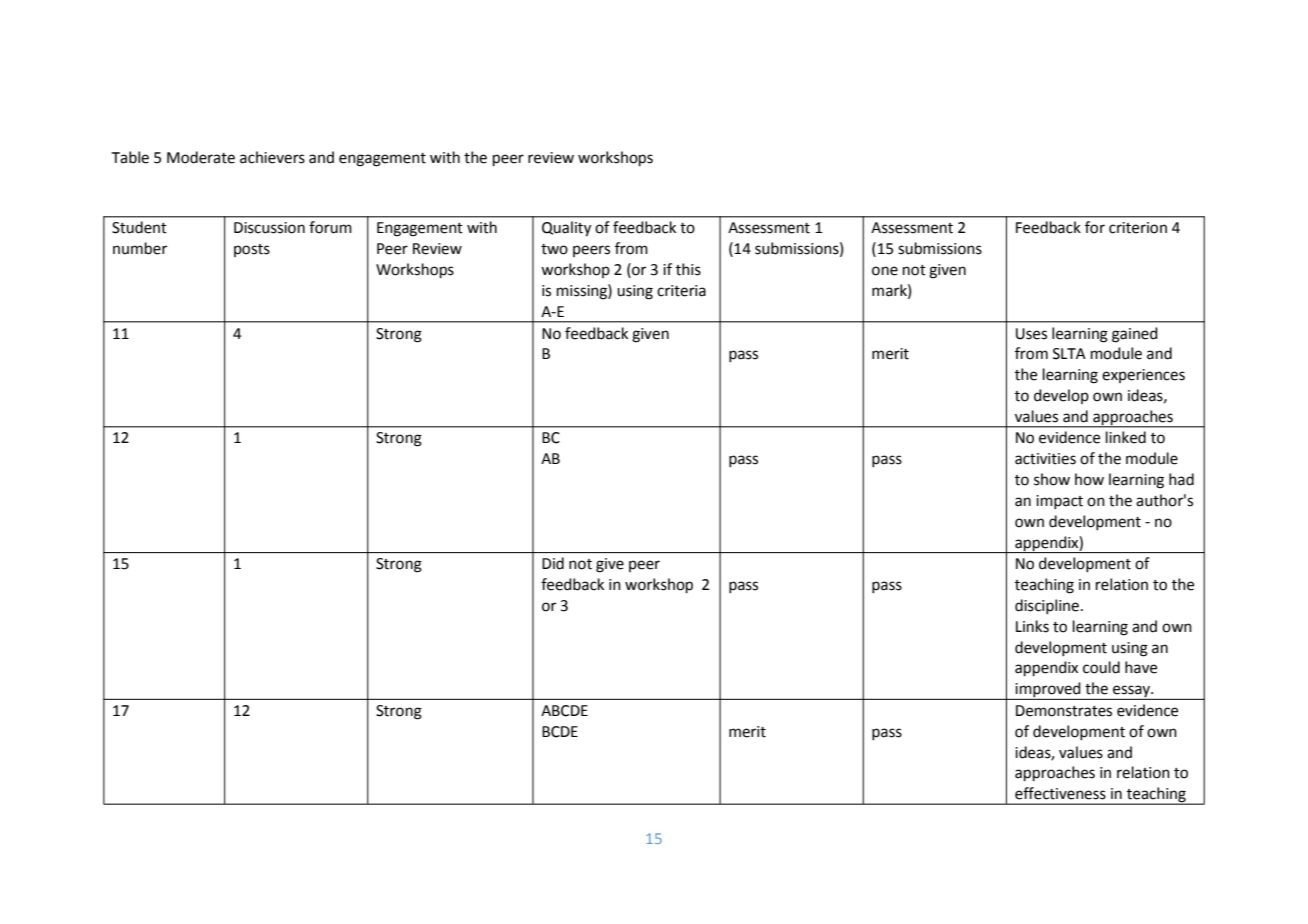 The width and height of the page is (1308, 924). What do you see at coordinates (1064, 711) in the page?
I see `Demonstrates` at bounding box center [1064, 711].
